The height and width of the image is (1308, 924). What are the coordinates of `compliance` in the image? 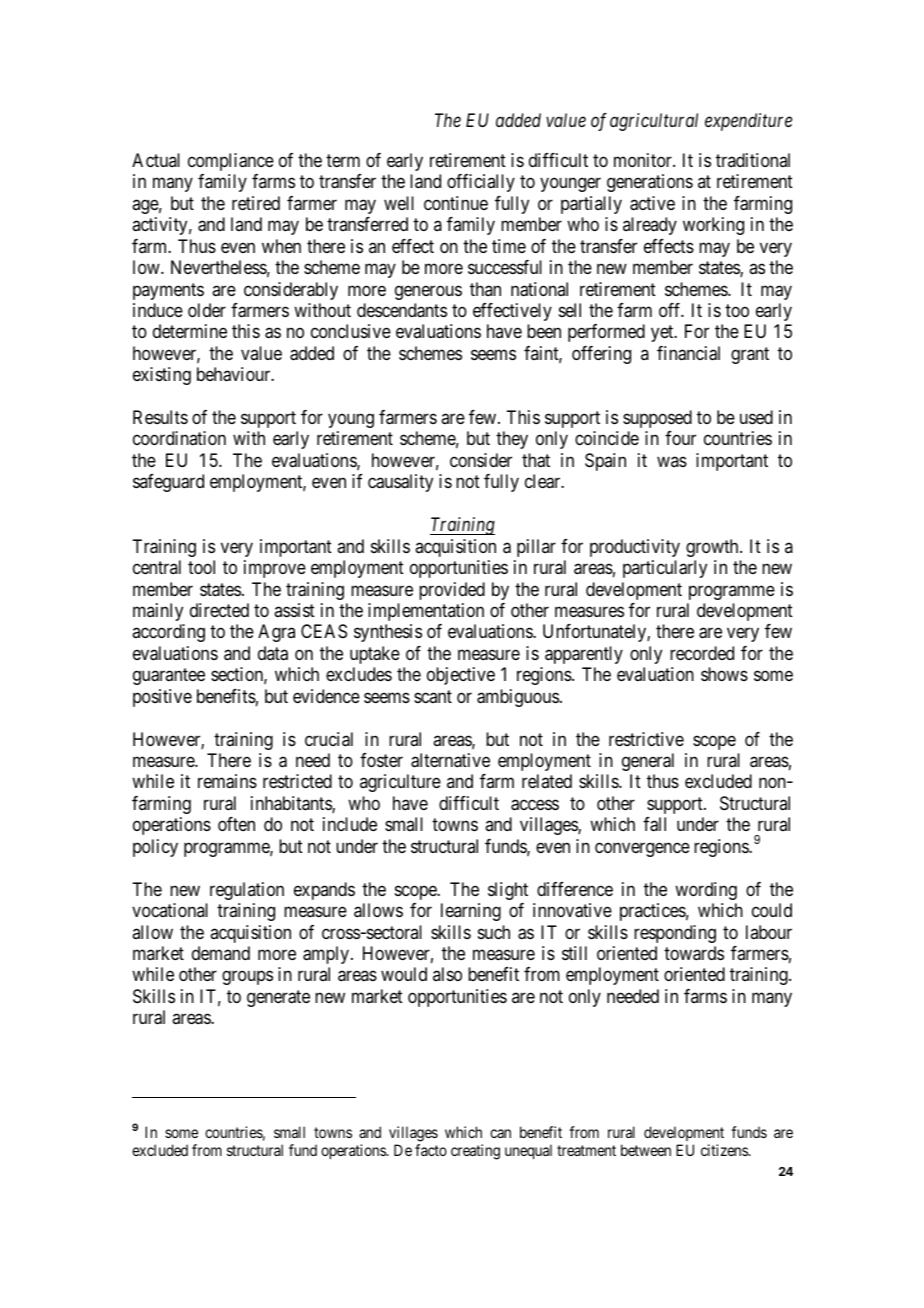 It's located at (231, 162).
